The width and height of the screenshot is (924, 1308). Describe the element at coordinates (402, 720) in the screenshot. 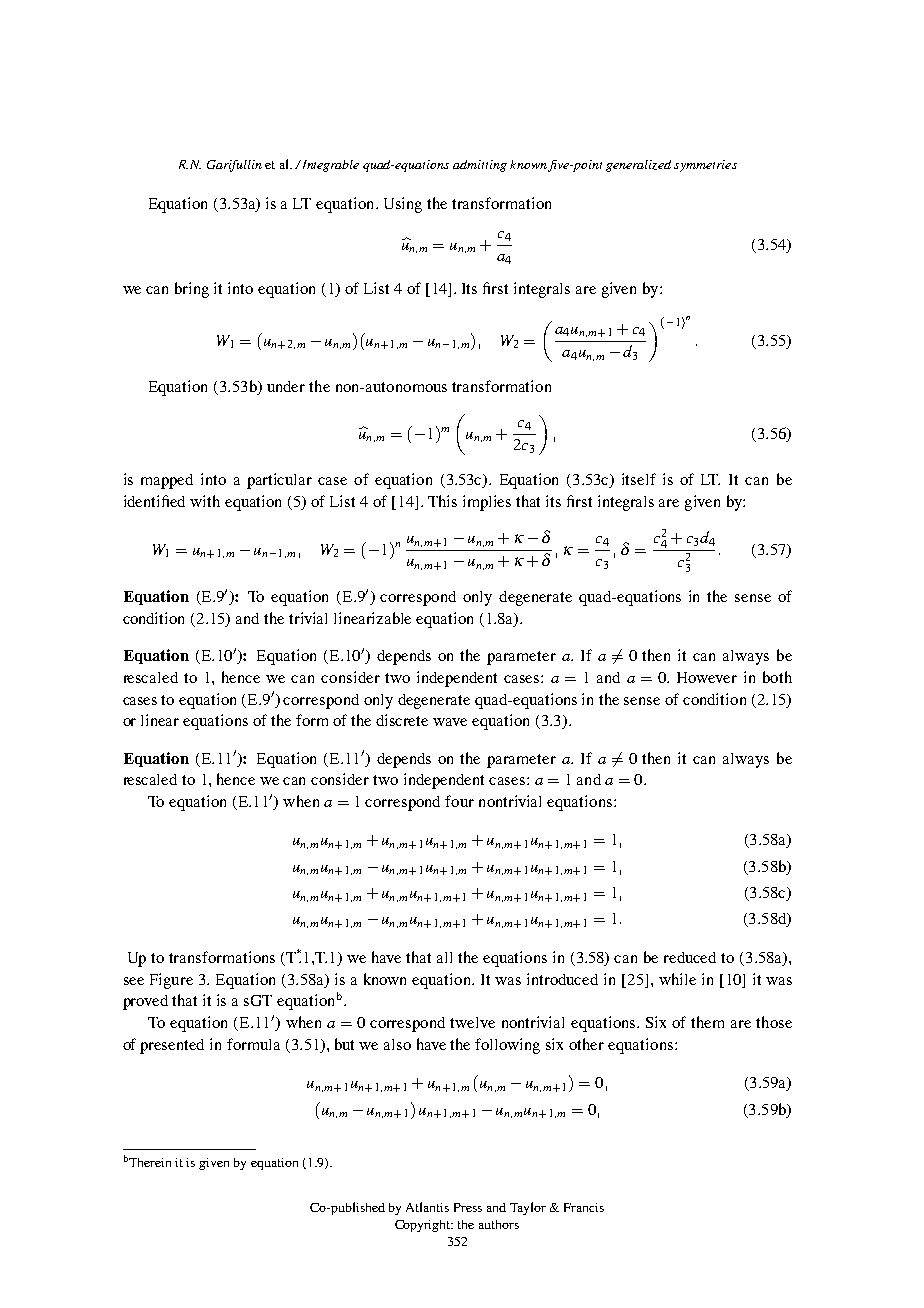

I see `discrete` at that location.
